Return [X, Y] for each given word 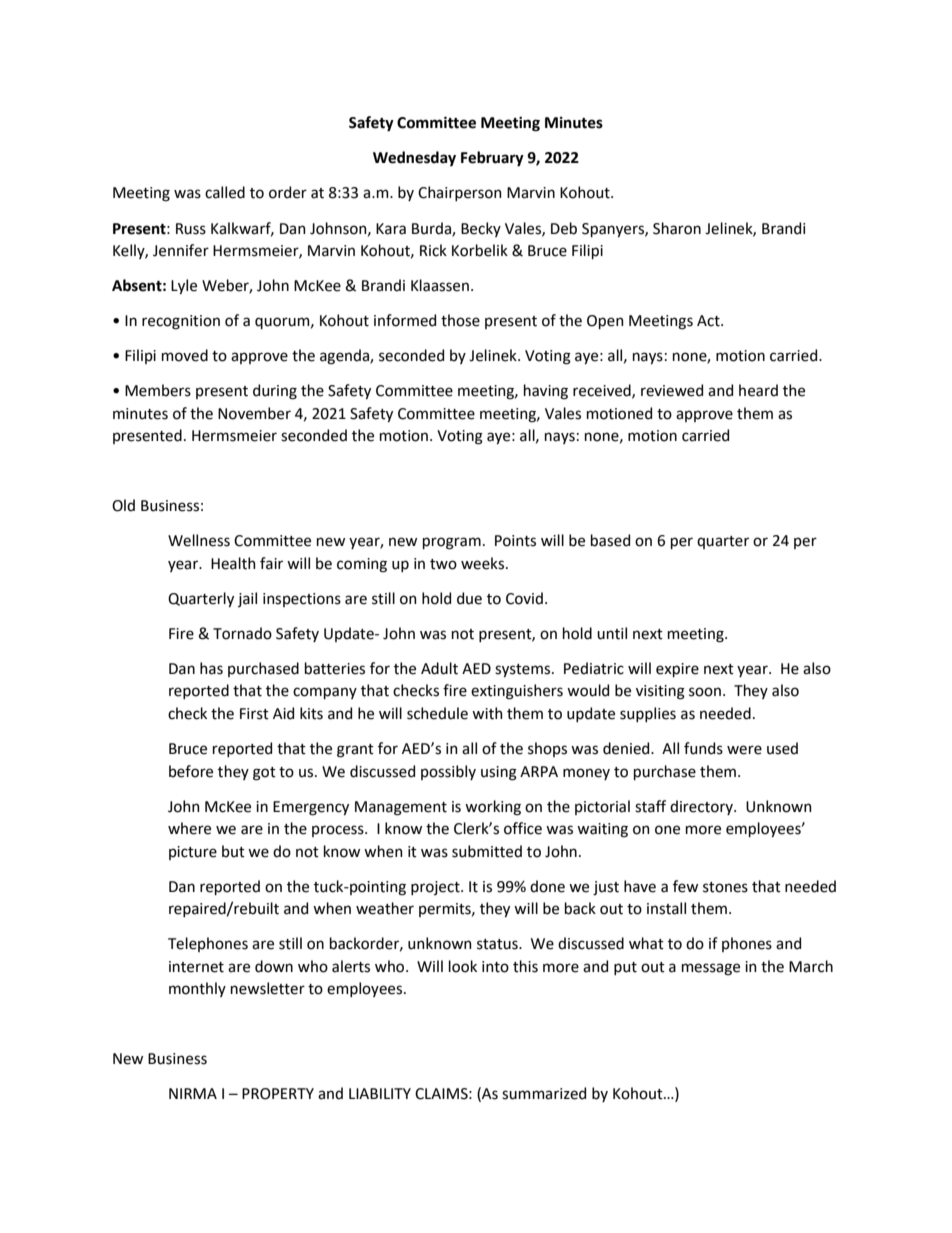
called [225, 192]
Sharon [677, 228]
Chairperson [460, 193]
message [711, 969]
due [469, 598]
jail [247, 599]
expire [677, 670]
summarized [544, 1093]
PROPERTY [278, 1094]
